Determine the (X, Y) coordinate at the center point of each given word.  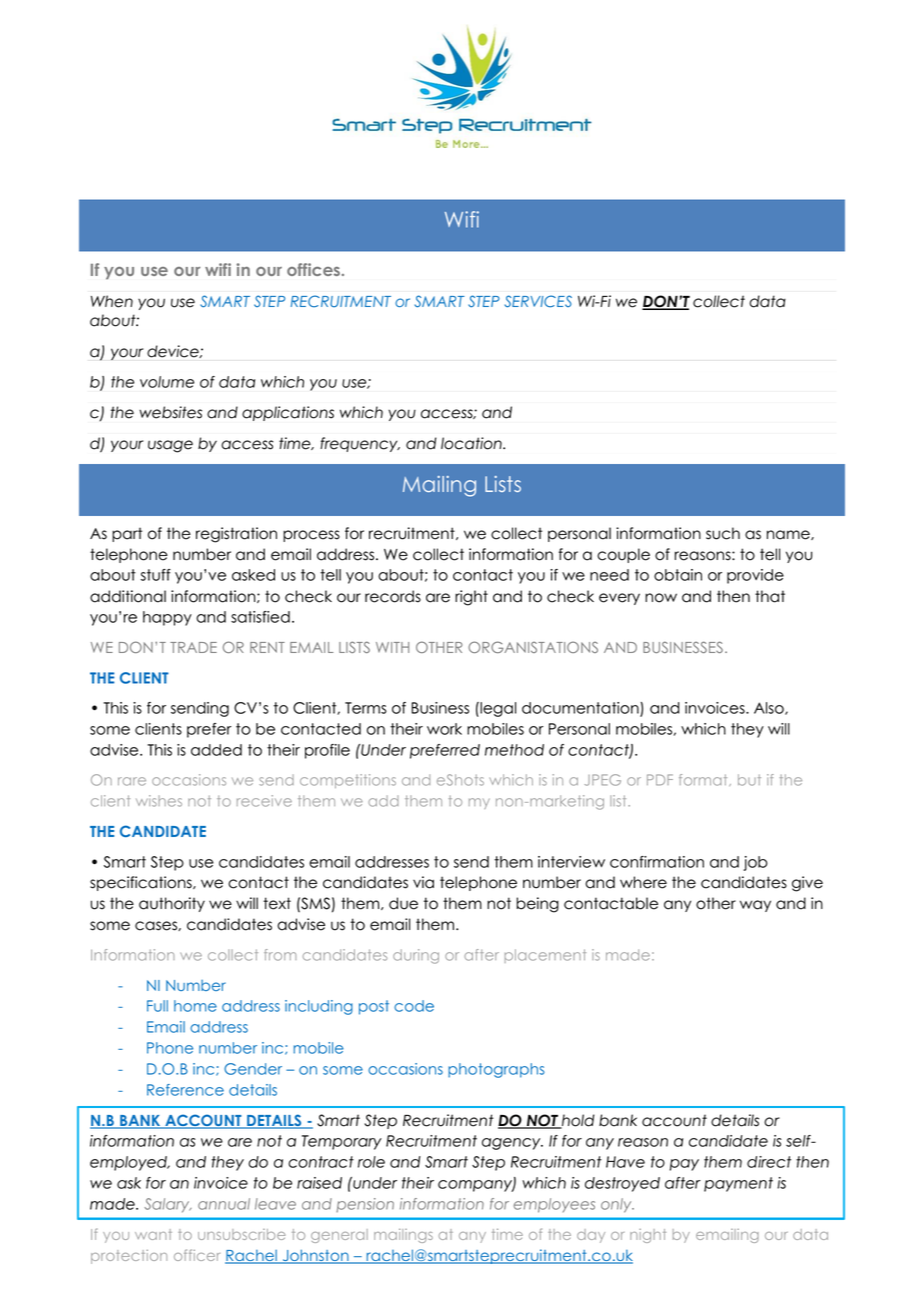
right (471, 598)
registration (236, 535)
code (414, 1006)
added (216, 750)
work (444, 729)
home (195, 1006)
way (755, 906)
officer (197, 1255)
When (112, 301)
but (749, 780)
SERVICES (538, 301)
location (472, 443)
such (723, 533)
